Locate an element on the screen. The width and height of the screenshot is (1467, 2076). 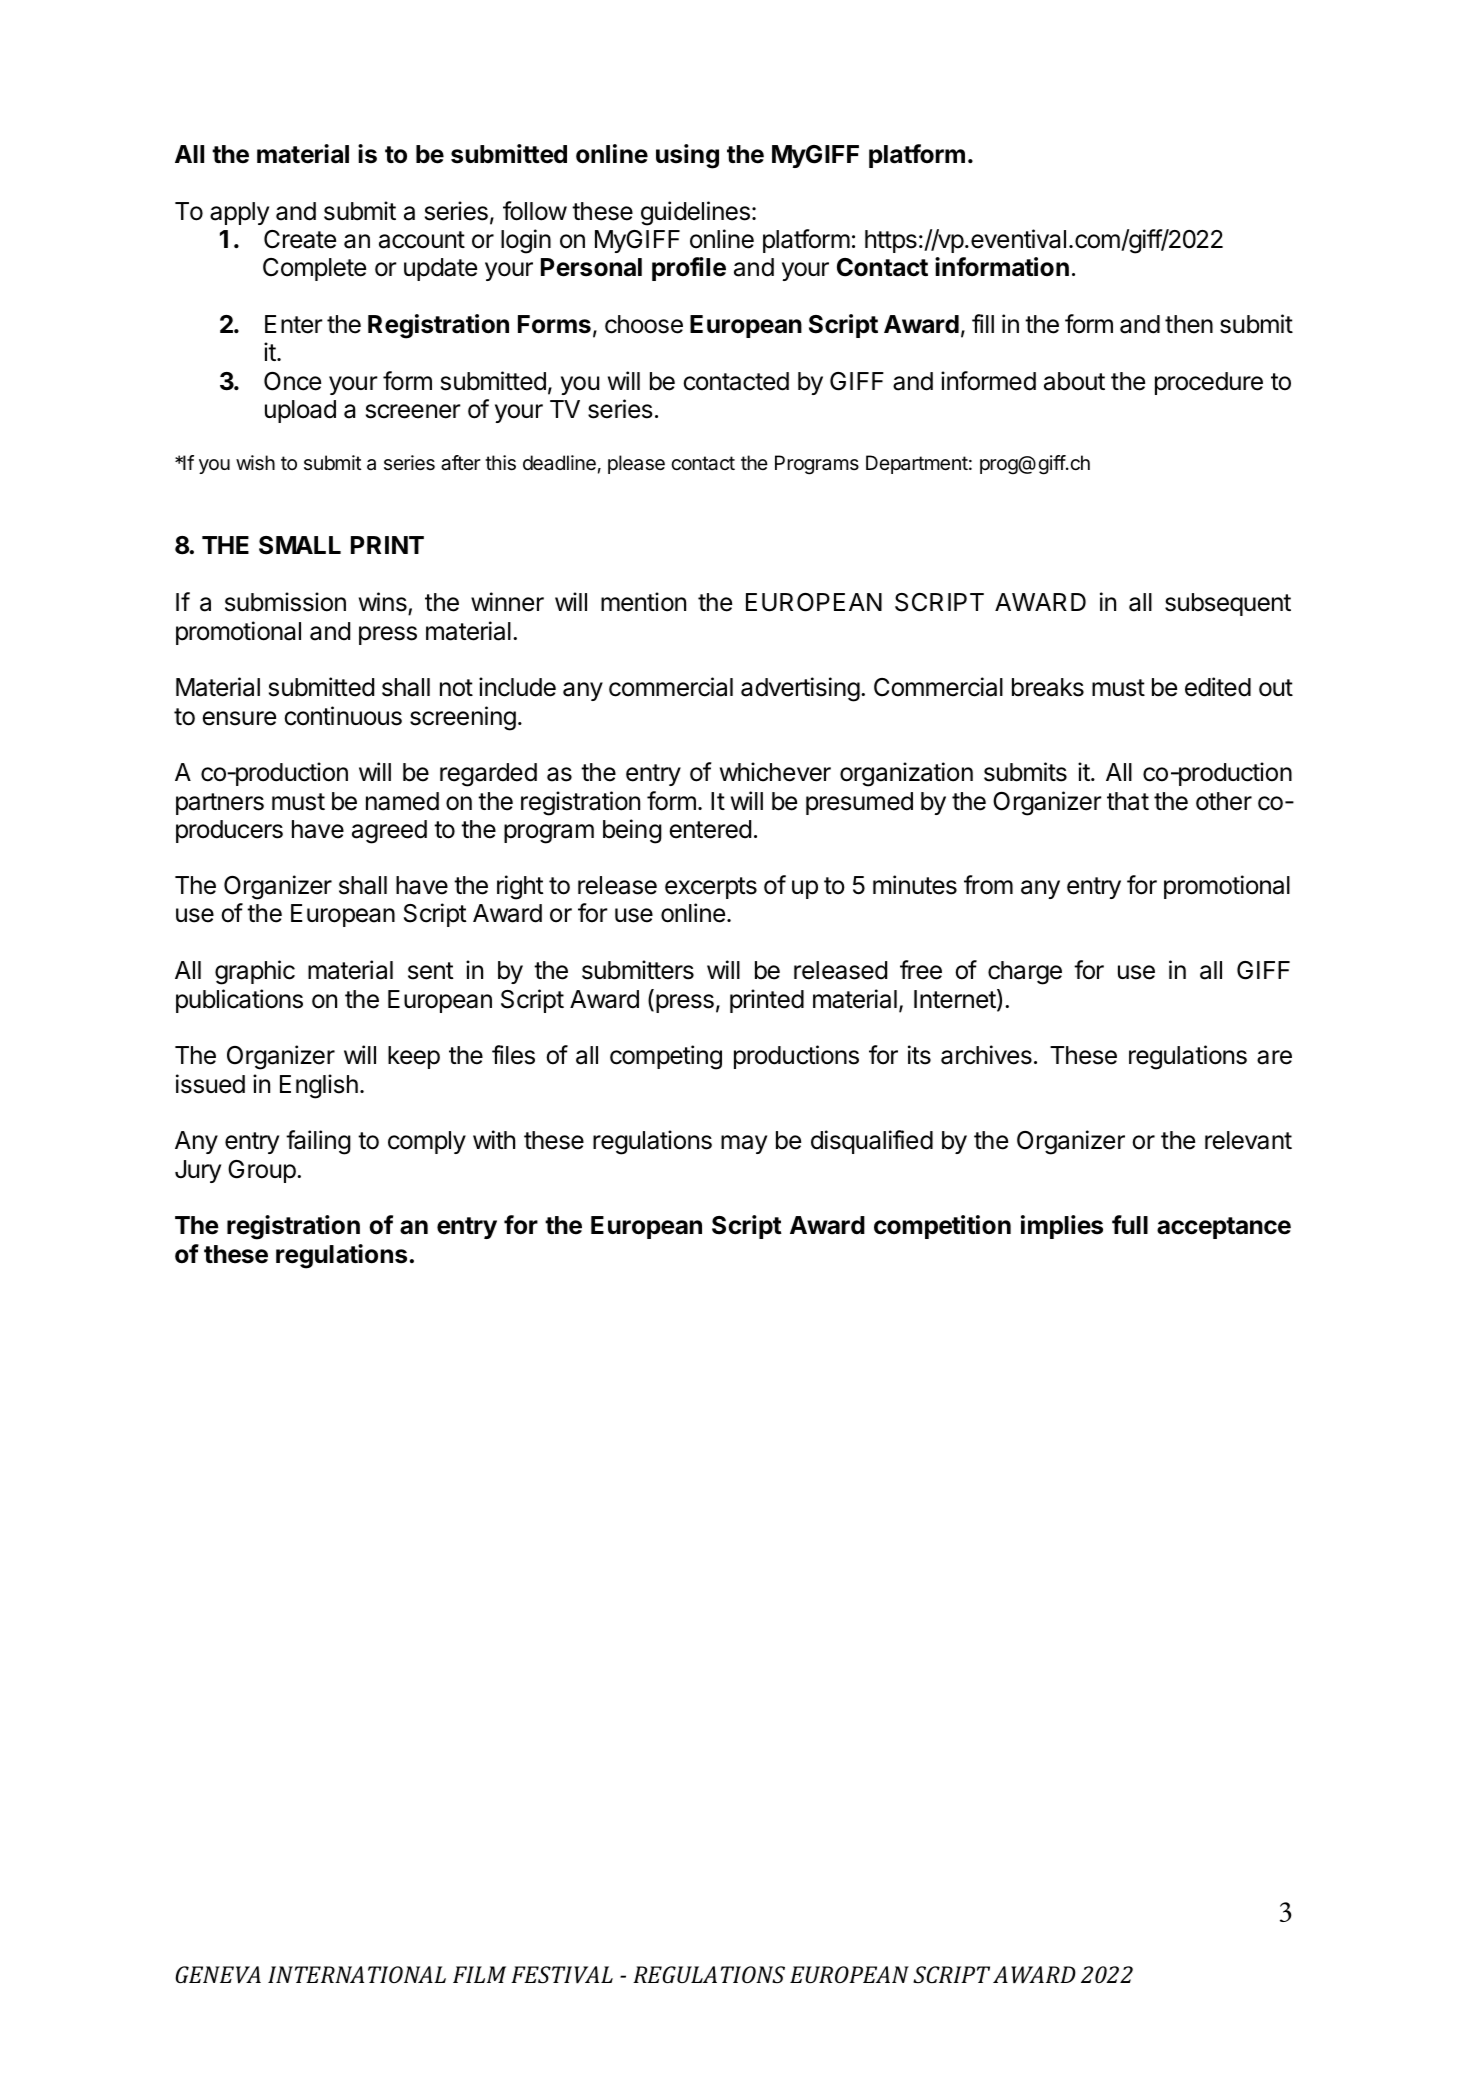
subsequent is located at coordinates (1228, 604).
